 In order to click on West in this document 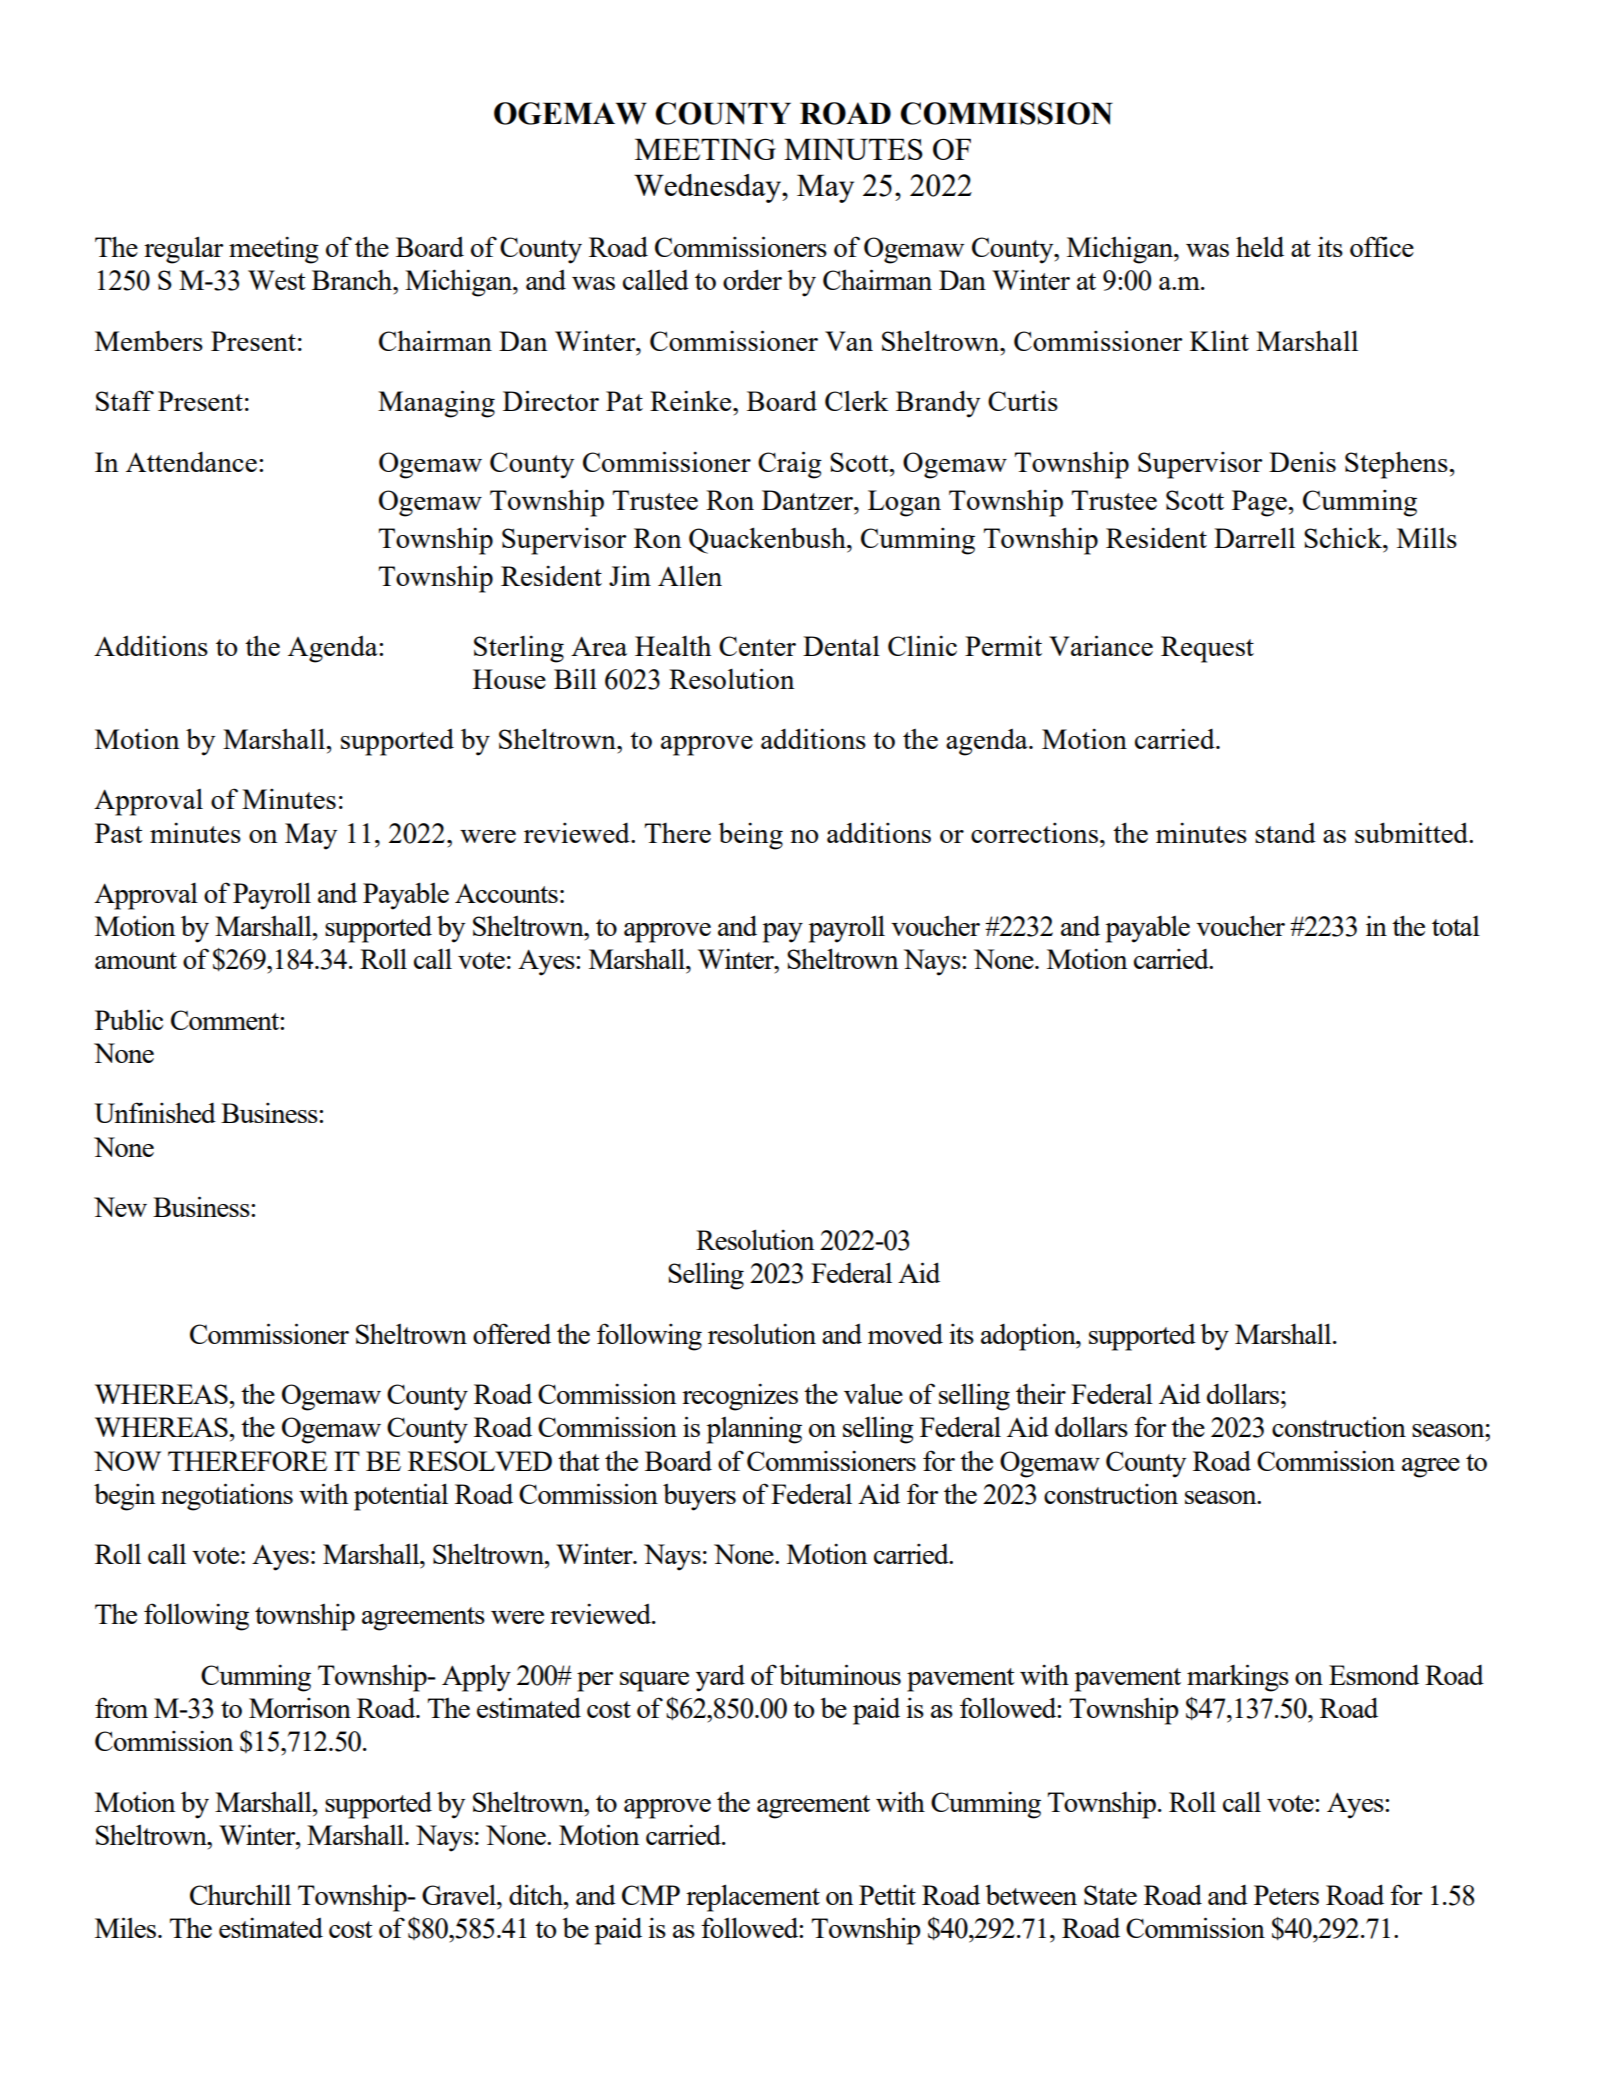, I will do `click(277, 280)`.
